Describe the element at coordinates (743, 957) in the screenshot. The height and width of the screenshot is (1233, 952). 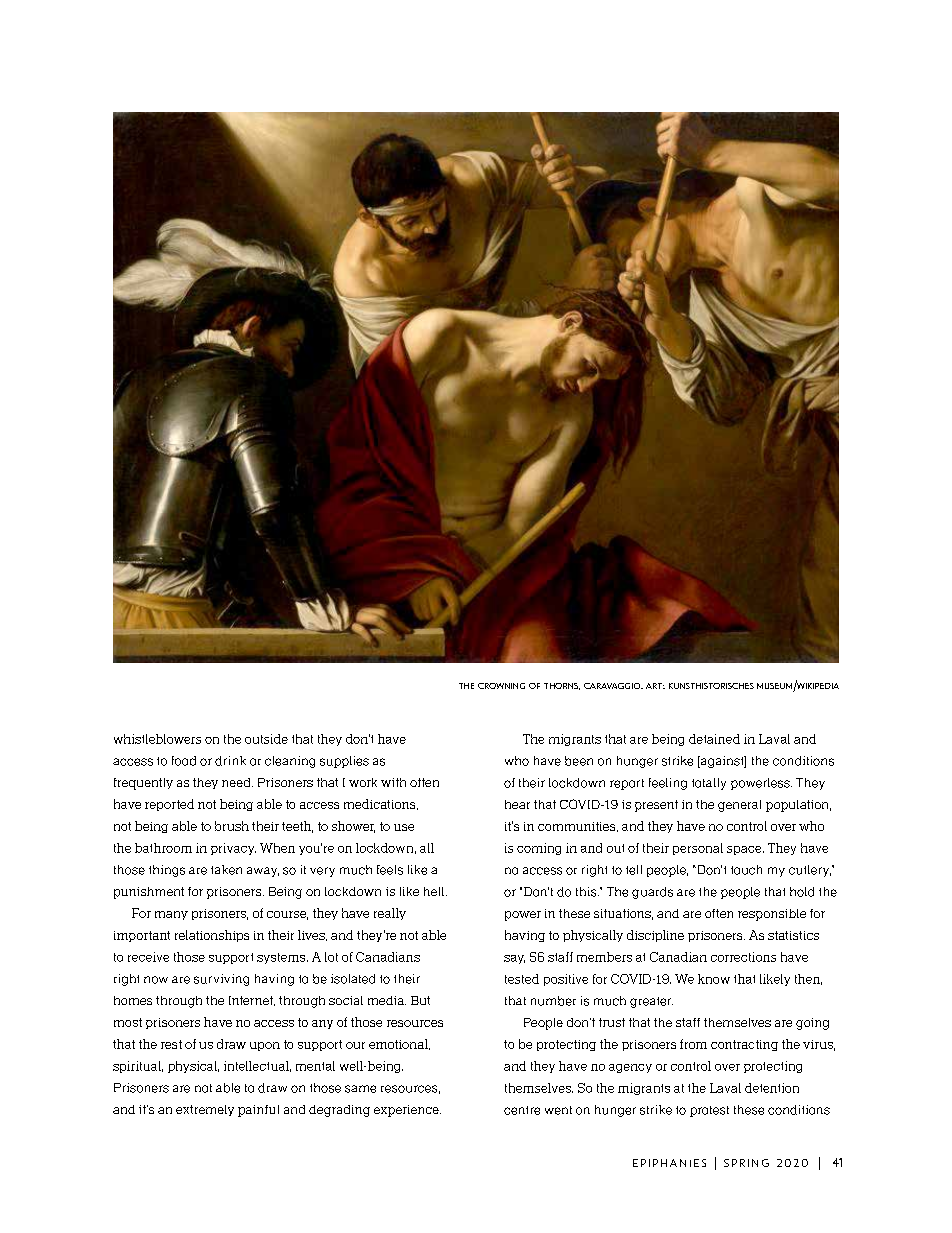
I see `corrections` at that location.
